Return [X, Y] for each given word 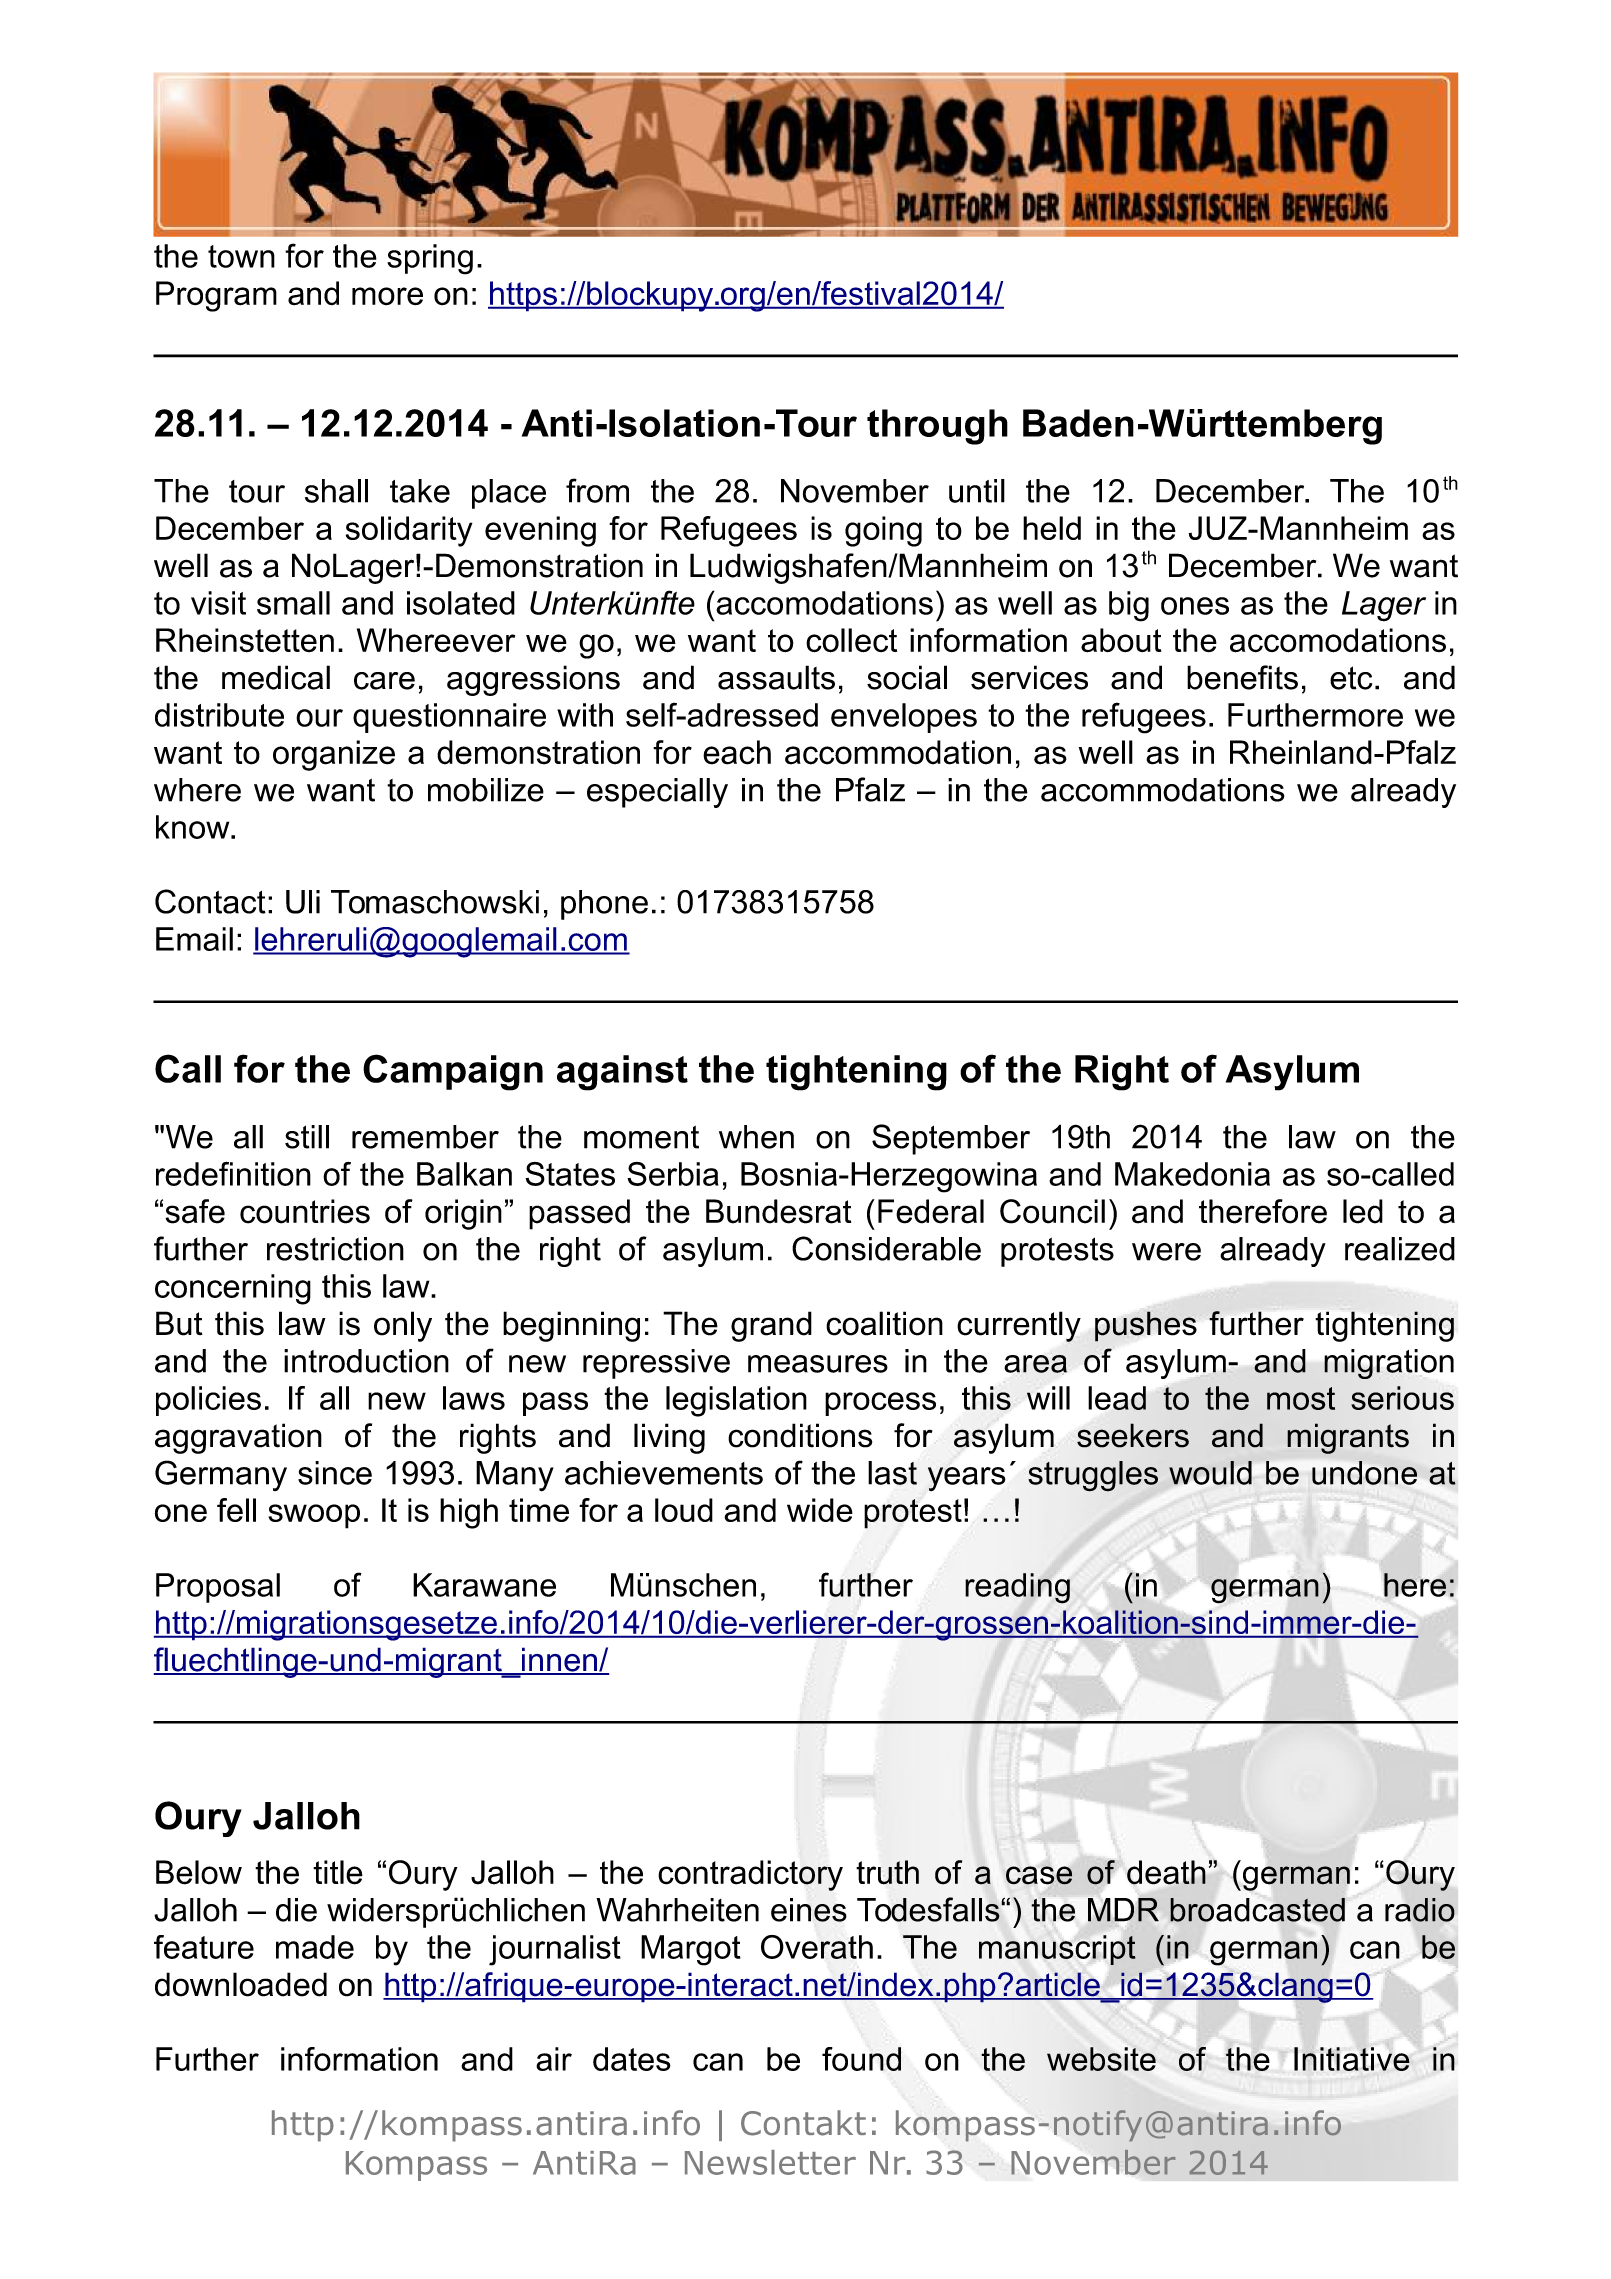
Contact [210, 901]
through [937, 427]
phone [604, 905]
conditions [800, 1435]
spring [430, 259]
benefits [1242, 677]
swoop [314, 1516]
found [861, 2059]
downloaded [241, 1984]
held [1052, 528]
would [1210, 1473]
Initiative [1352, 2059]
